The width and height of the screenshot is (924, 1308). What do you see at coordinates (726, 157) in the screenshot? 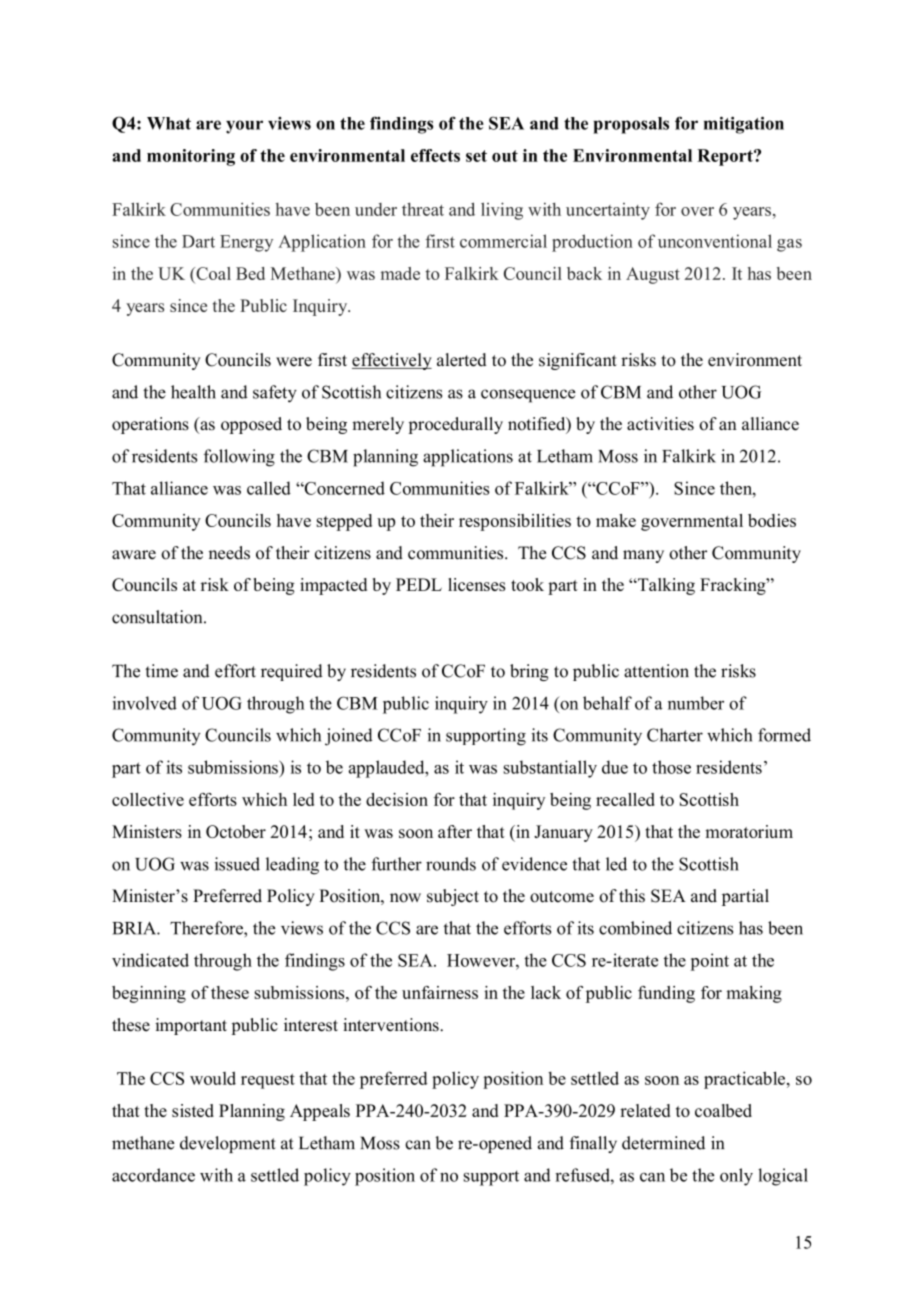
I see `Report` at bounding box center [726, 157].
